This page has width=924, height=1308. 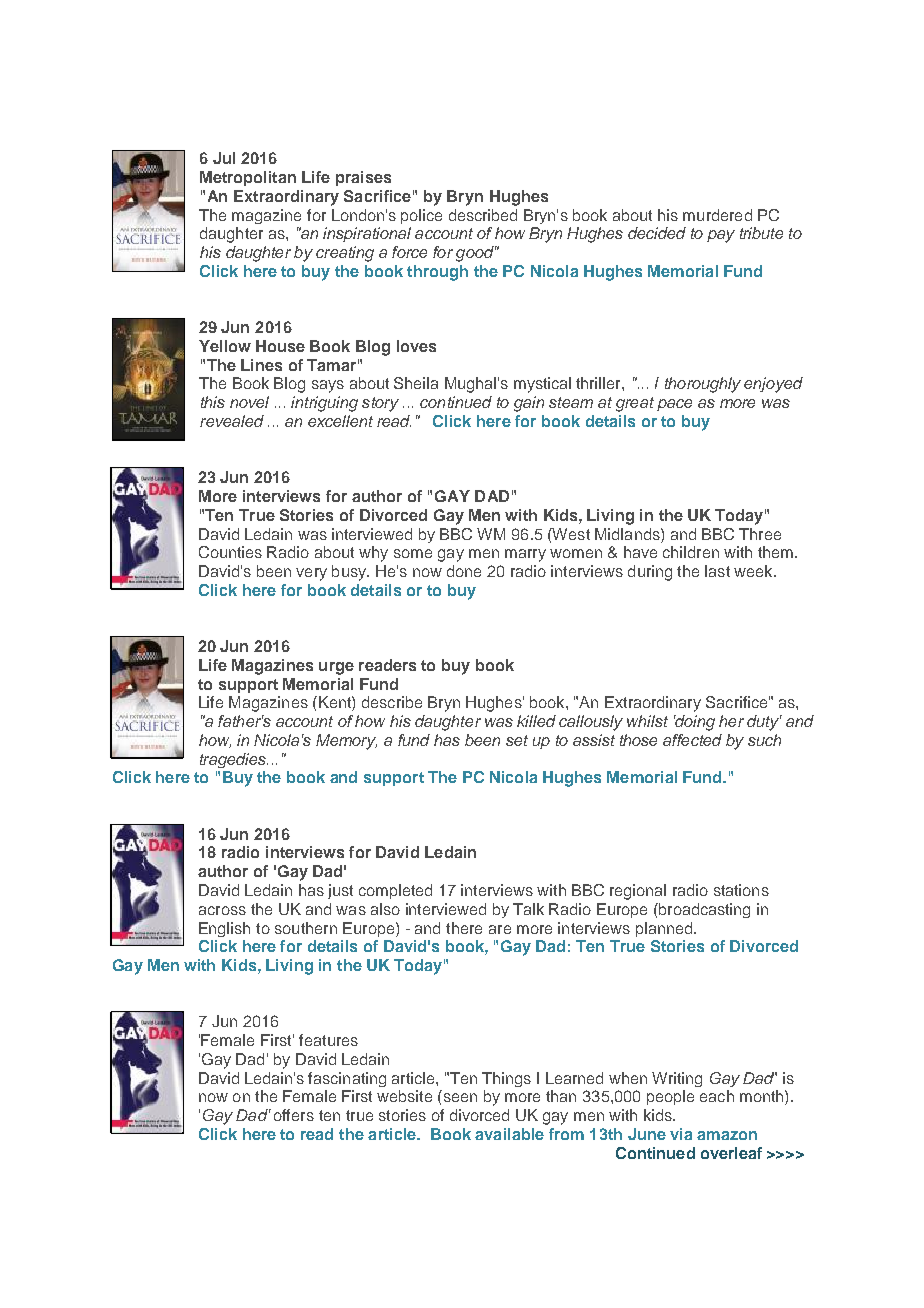 What do you see at coordinates (340, 891) in the page?
I see `just` at bounding box center [340, 891].
